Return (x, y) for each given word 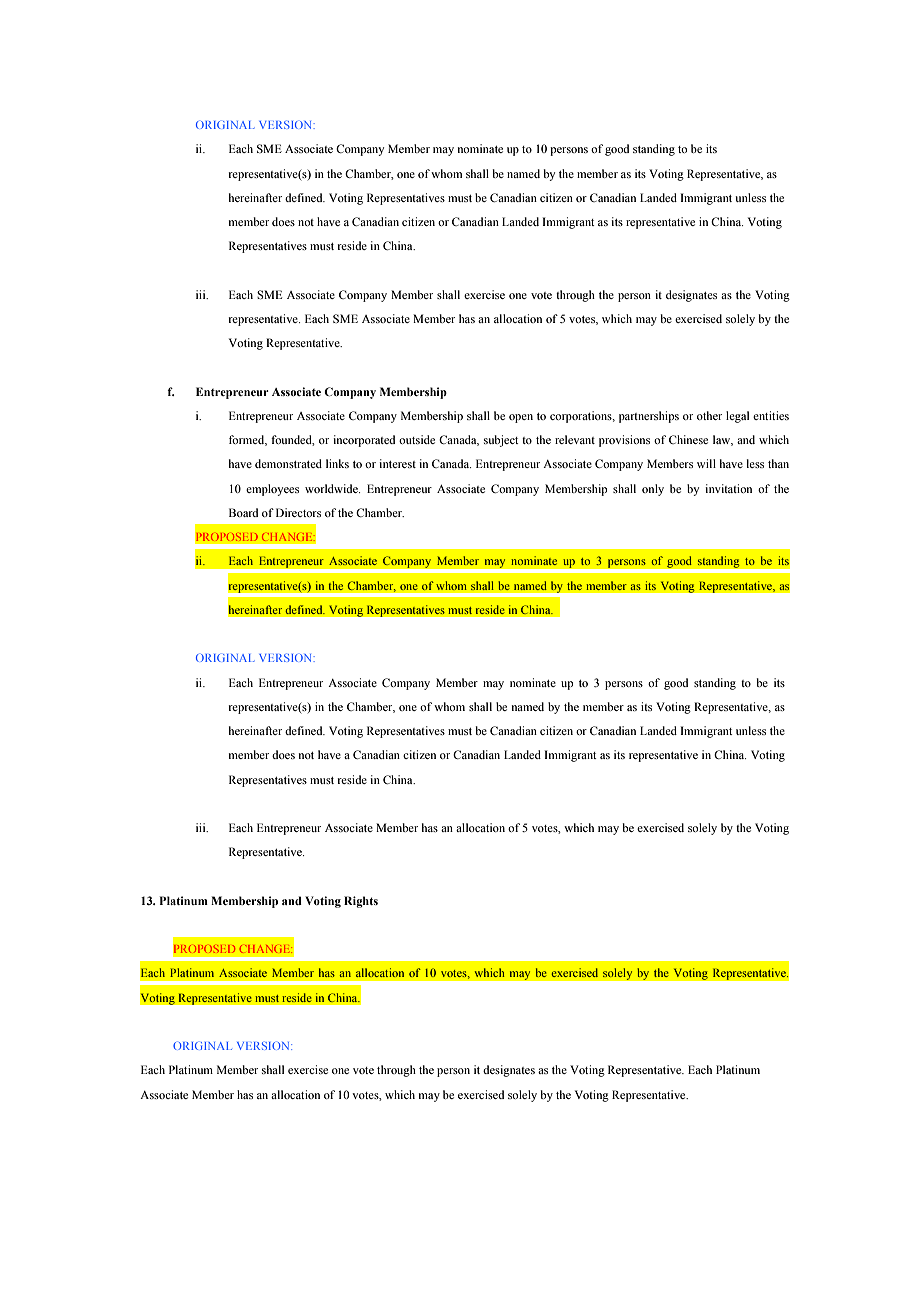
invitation (728, 488)
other (709, 415)
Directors (298, 512)
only (653, 490)
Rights (361, 902)
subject (501, 441)
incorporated (364, 441)
